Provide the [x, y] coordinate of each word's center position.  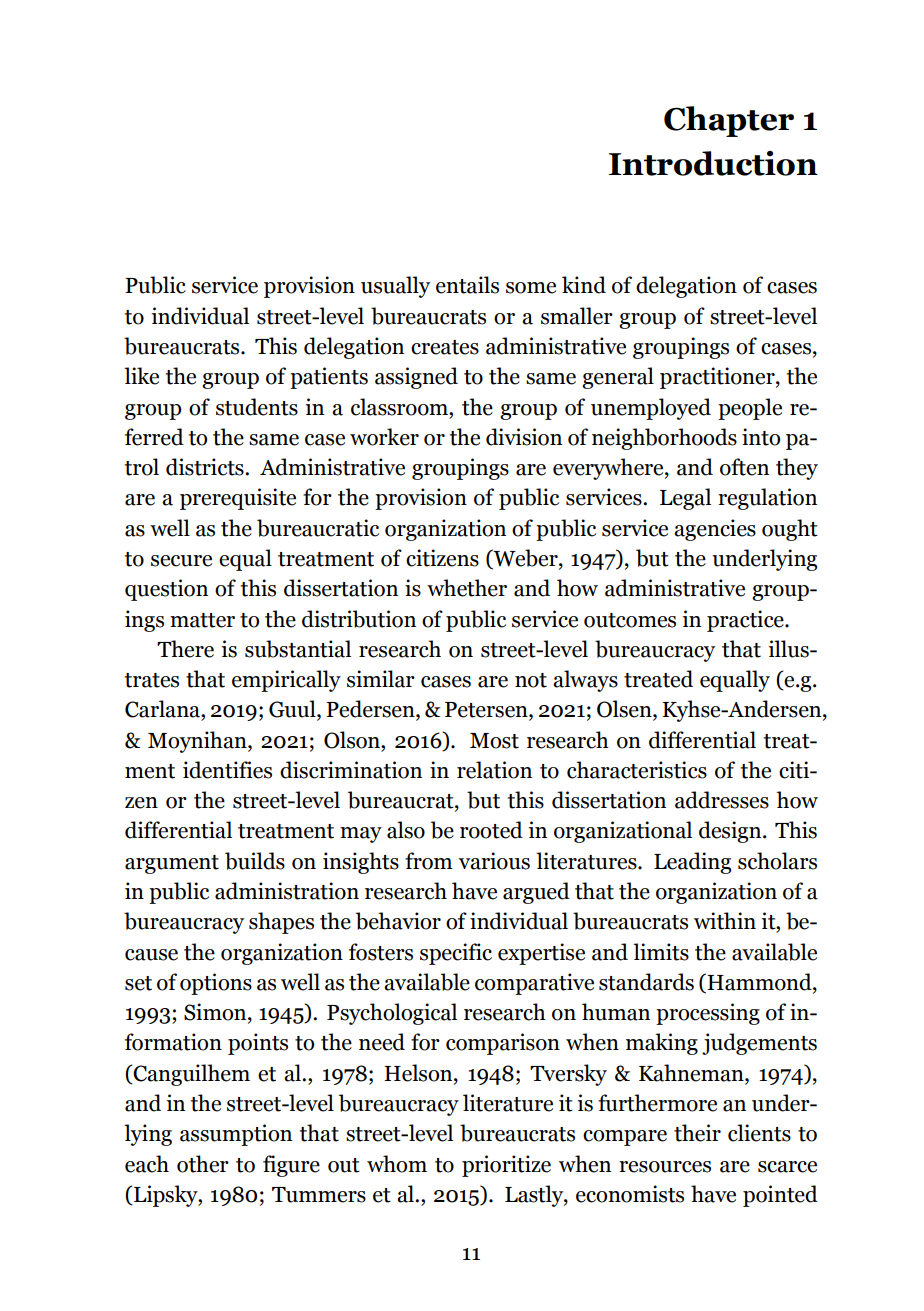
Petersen [487, 711]
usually [395, 287]
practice [746, 621]
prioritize [506, 1166]
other [203, 1164]
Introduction [713, 163]
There [185, 649]
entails [467, 285]
